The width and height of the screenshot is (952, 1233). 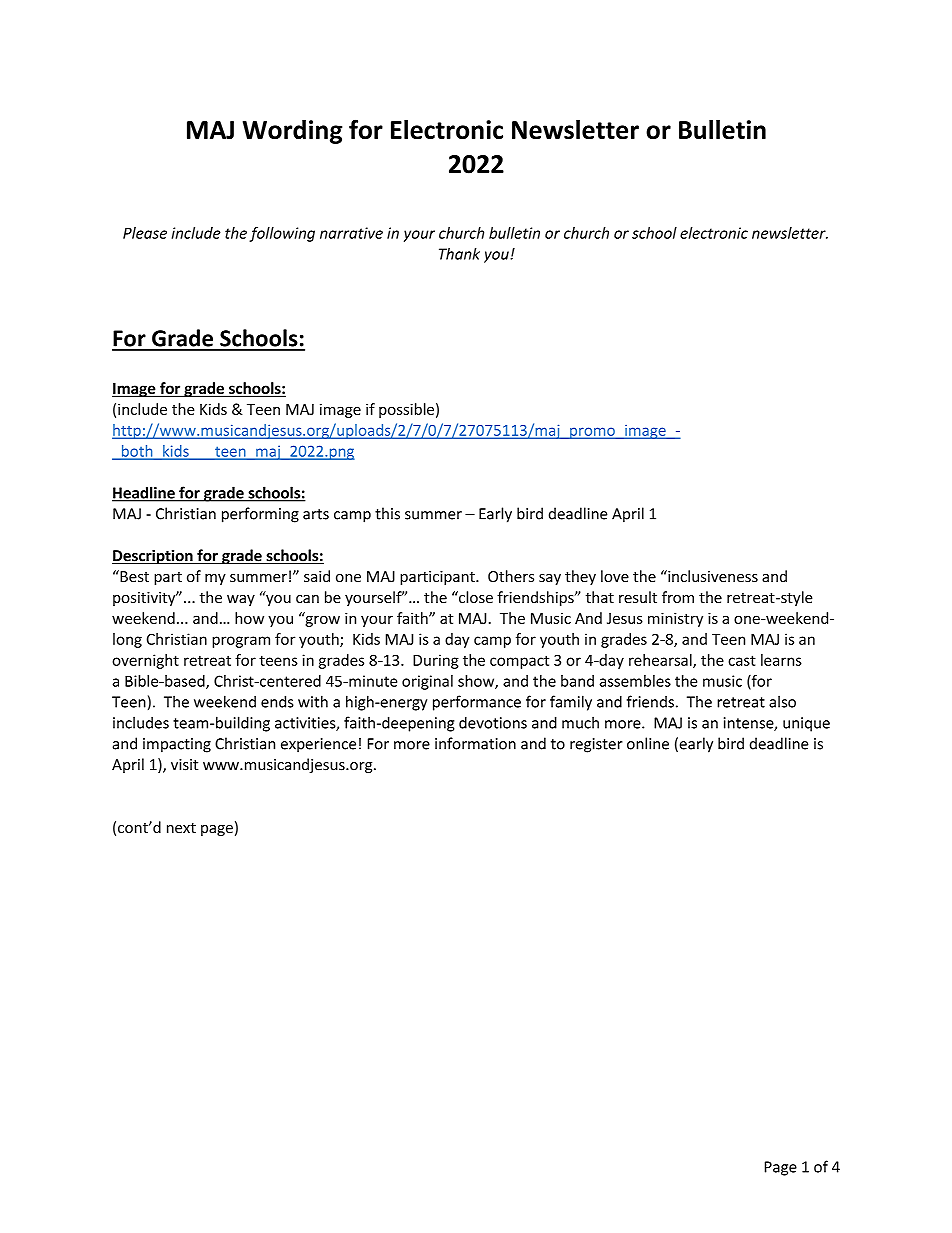 What do you see at coordinates (459, 254) in the screenshot?
I see `Thank` at bounding box center [459, 254].
